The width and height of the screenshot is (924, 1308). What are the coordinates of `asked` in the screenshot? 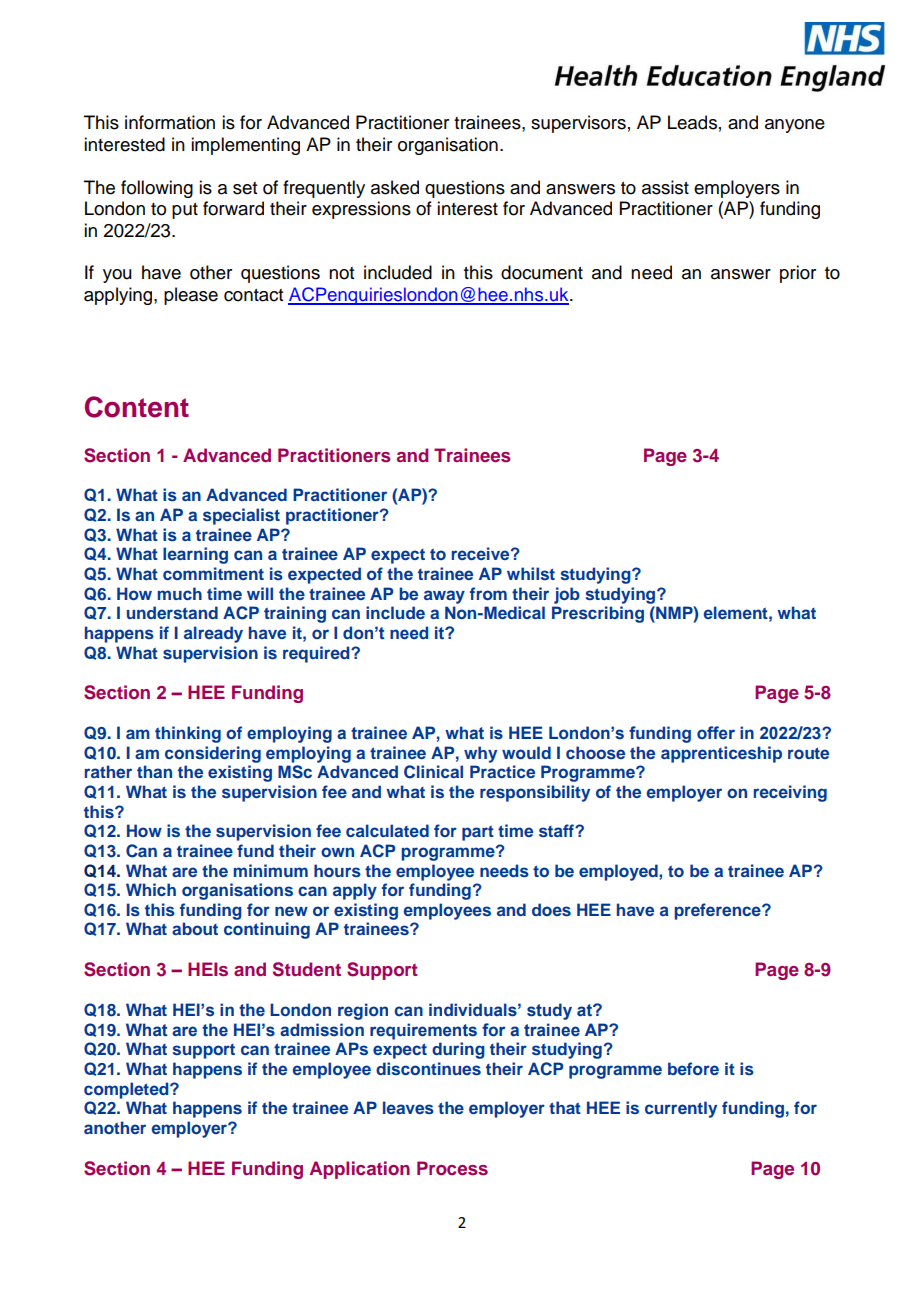 It's located at (395, 187).
